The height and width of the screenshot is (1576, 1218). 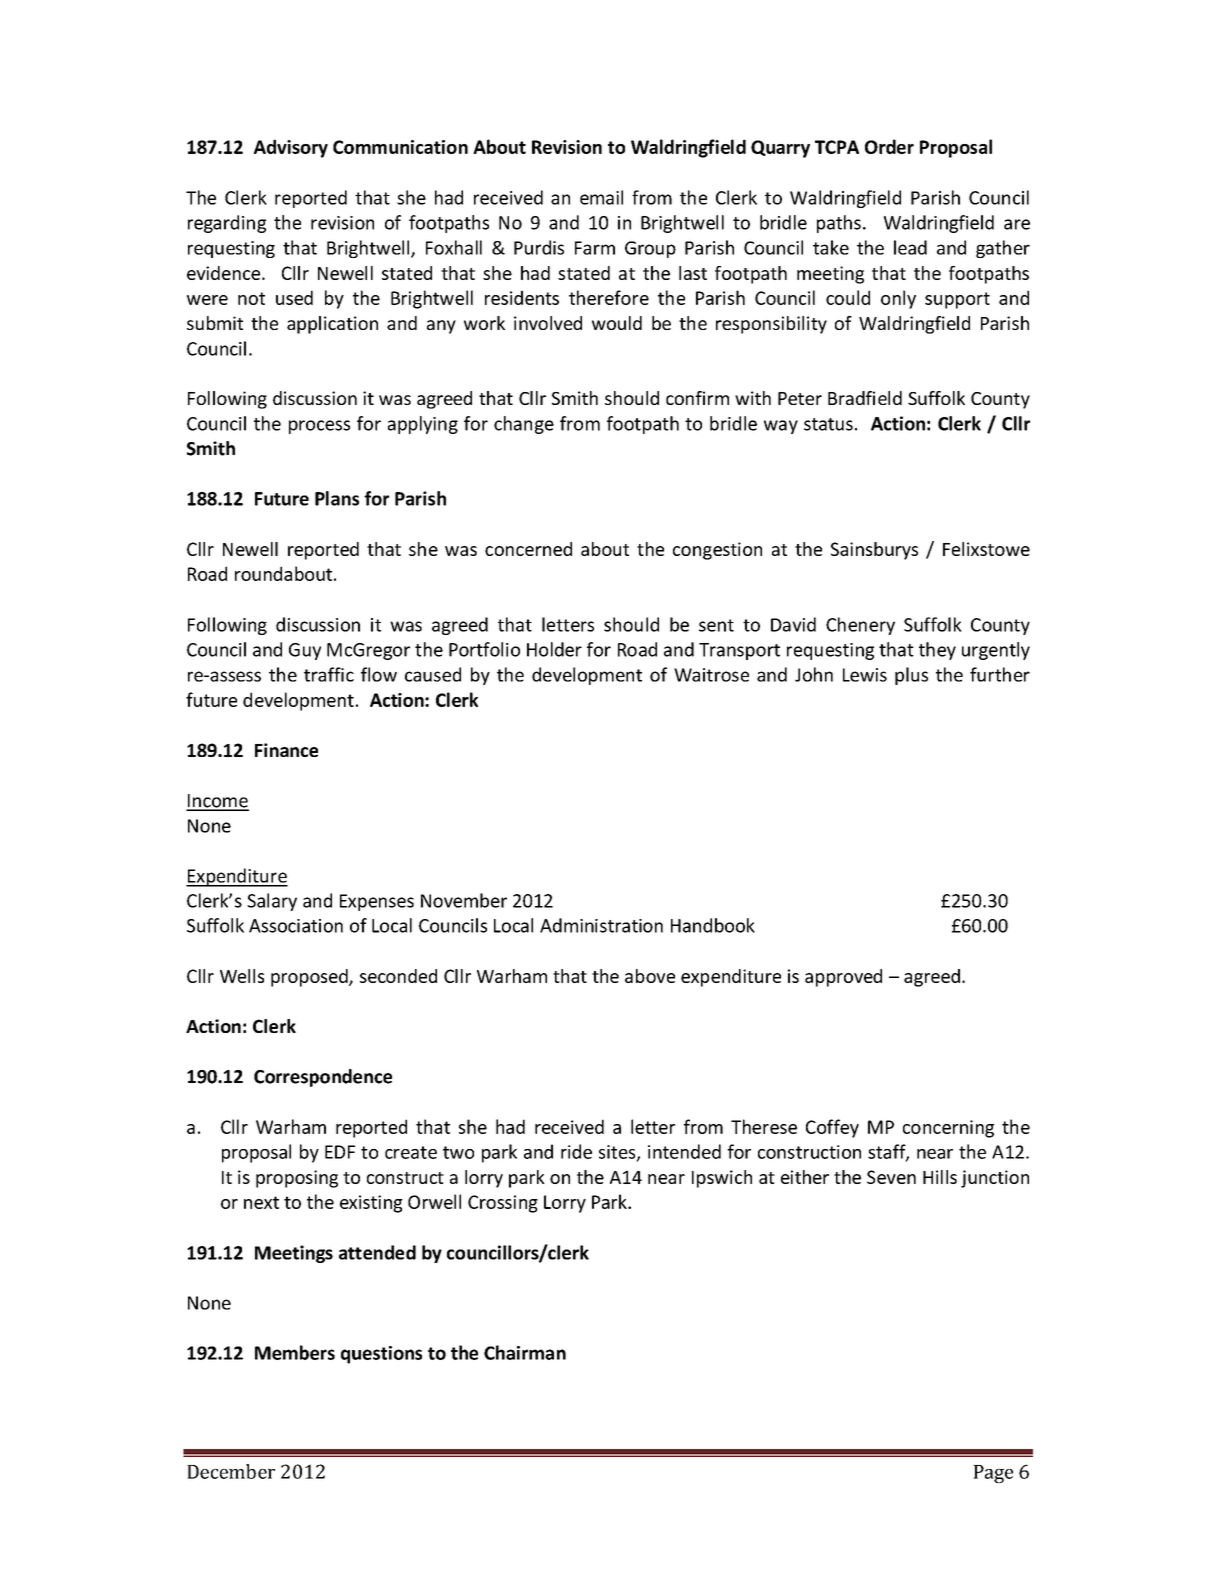 I want to click on concerning, so click(x=948, y=1129).
